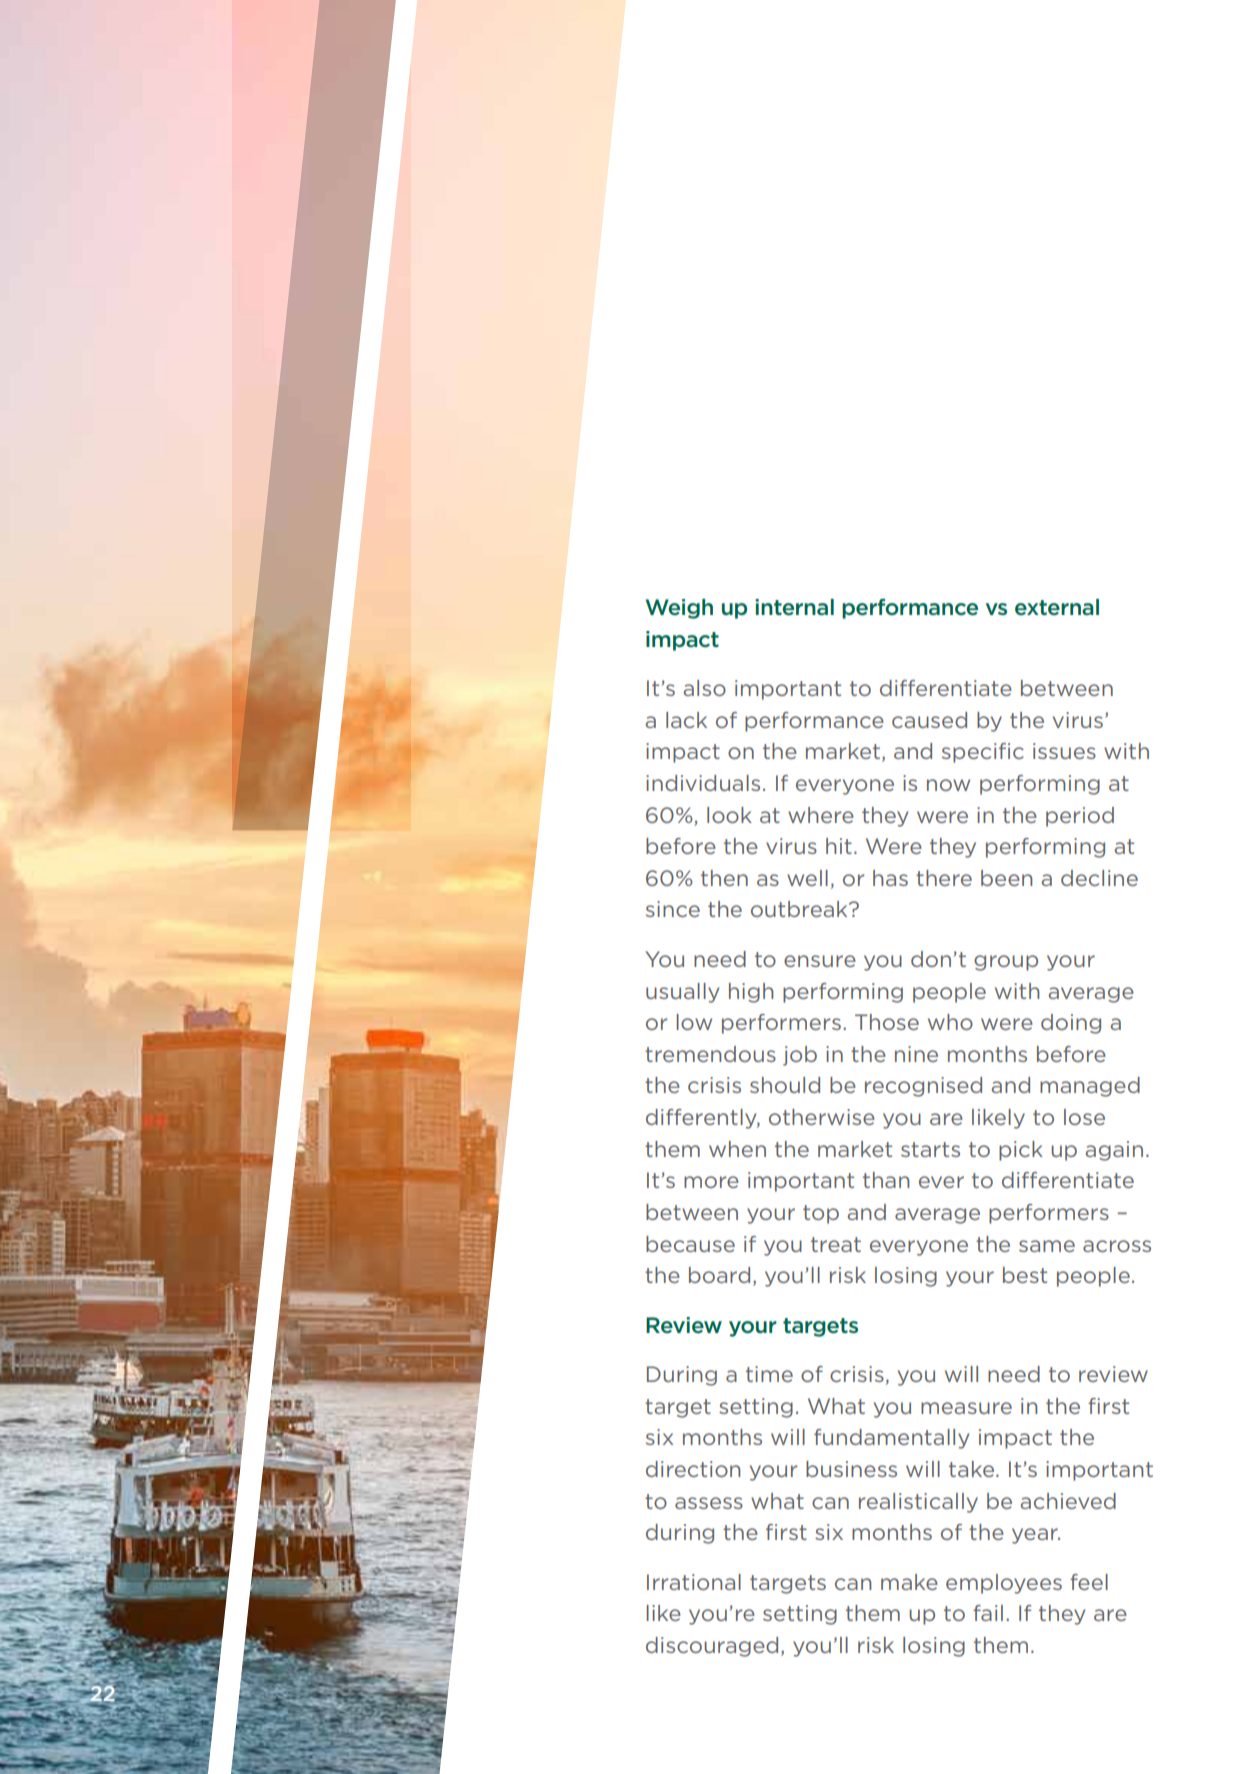  Describe the element at coordinates (909, 1582) in the screenshot. I see `make` at that location.
